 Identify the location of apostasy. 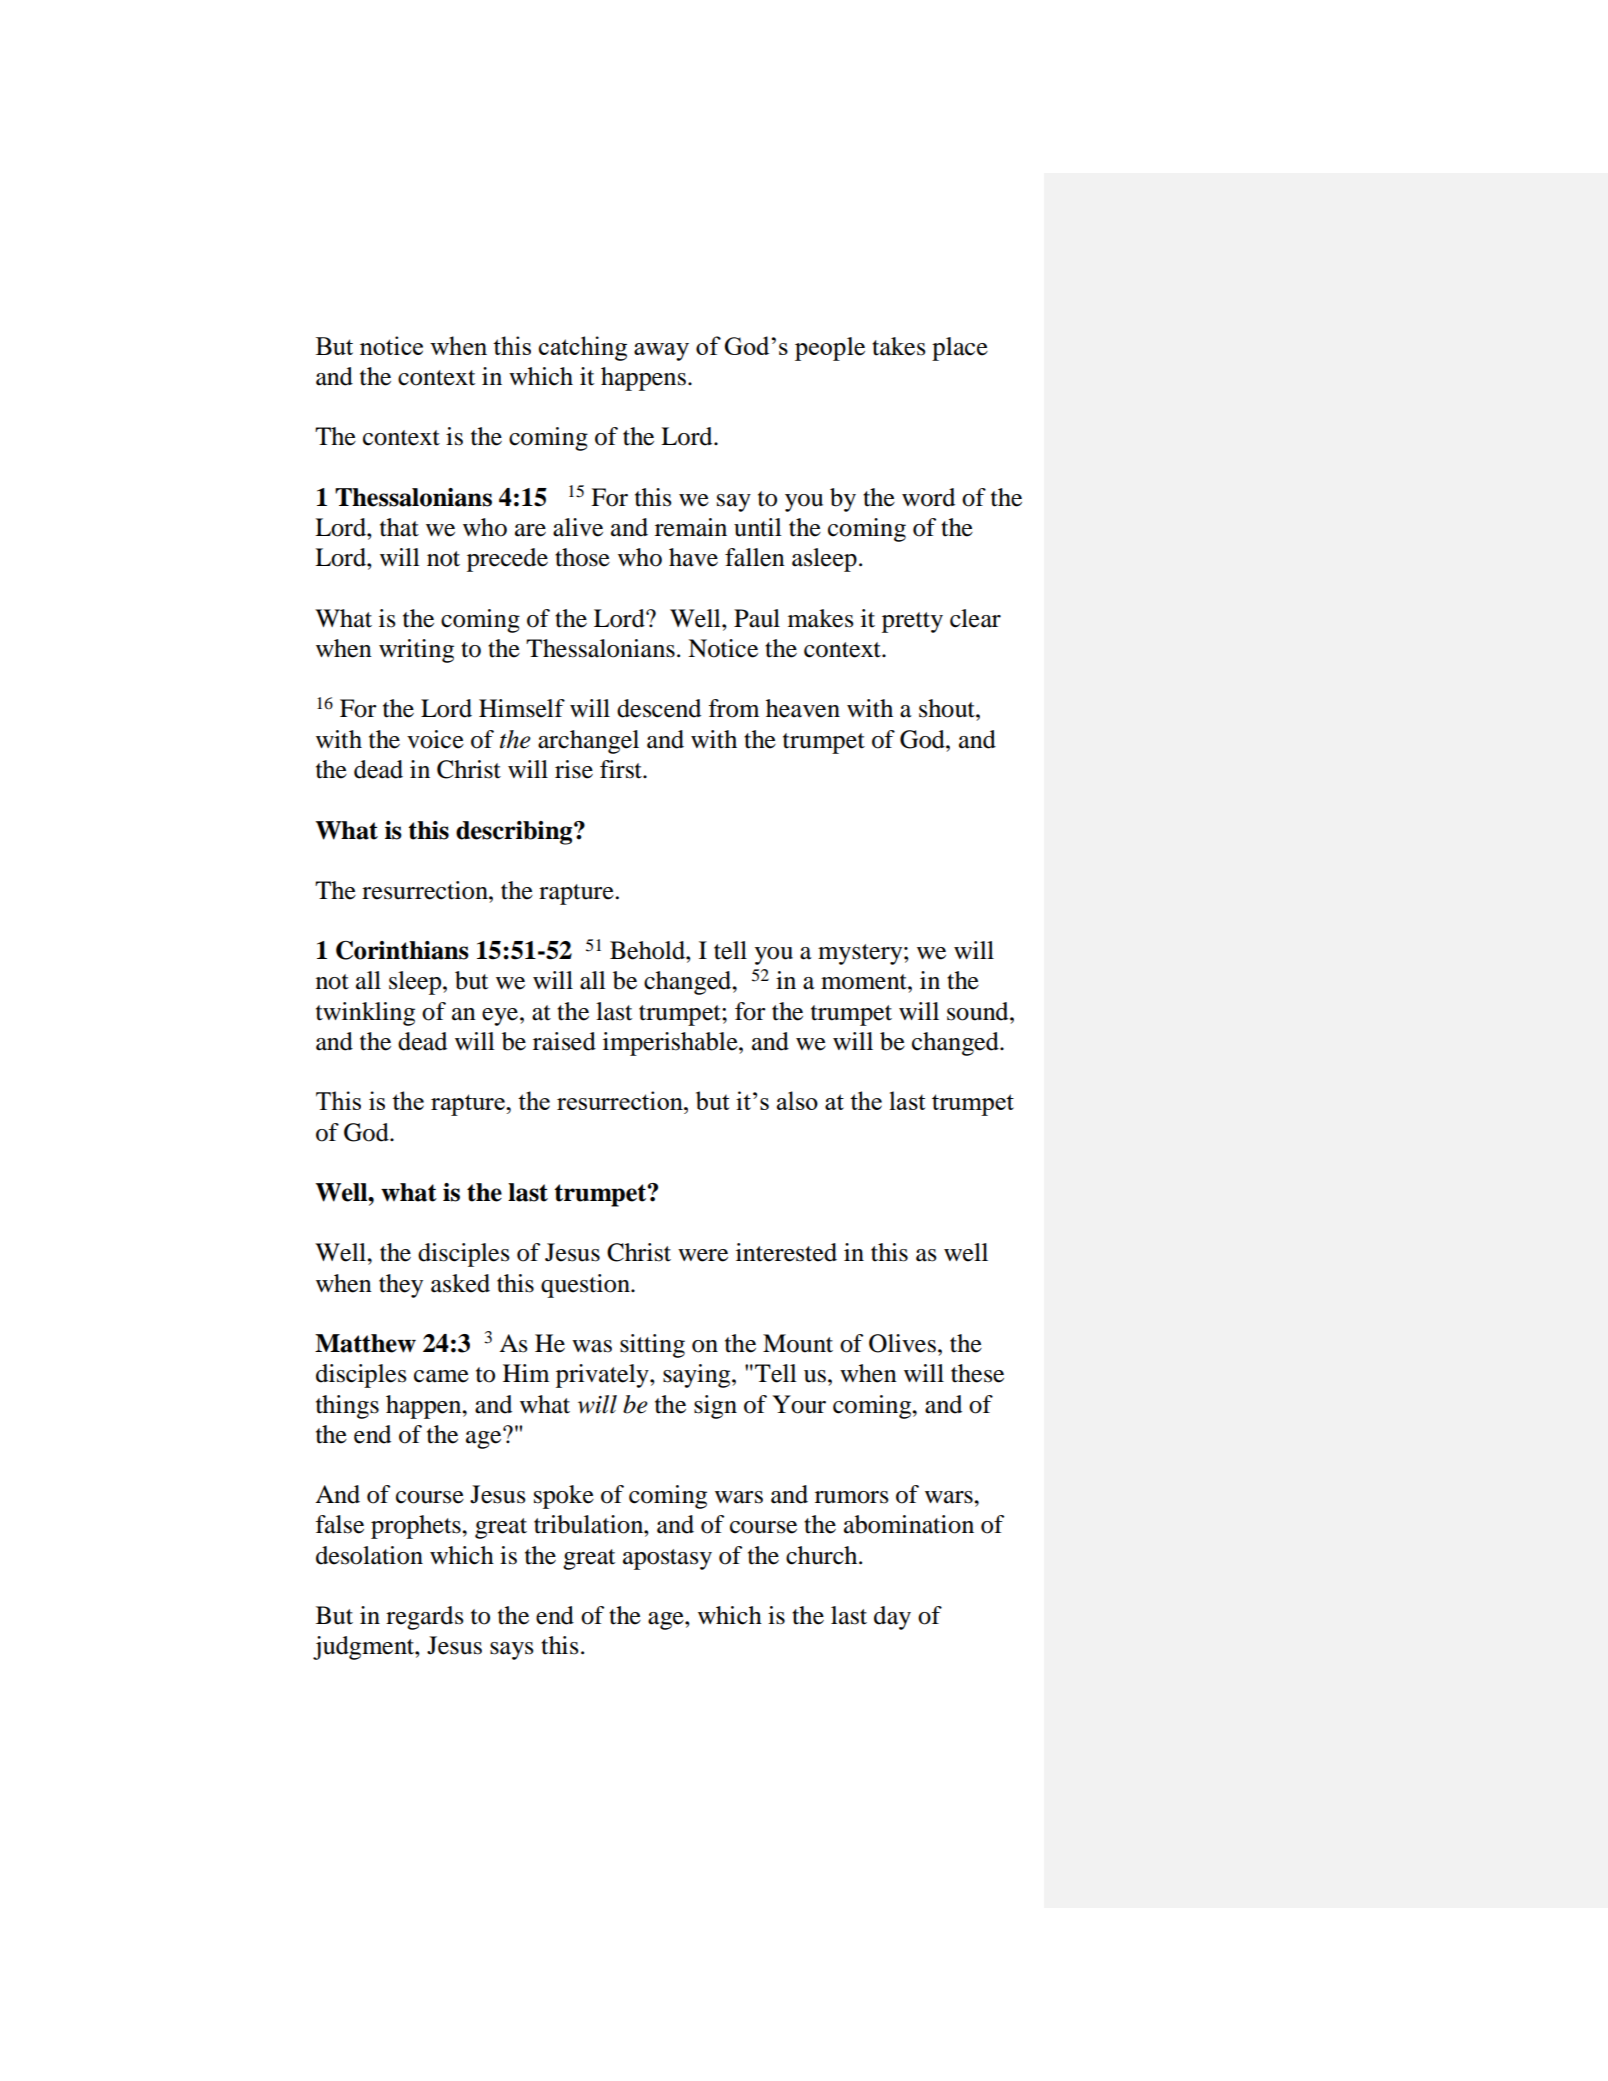
(667, 1559).
